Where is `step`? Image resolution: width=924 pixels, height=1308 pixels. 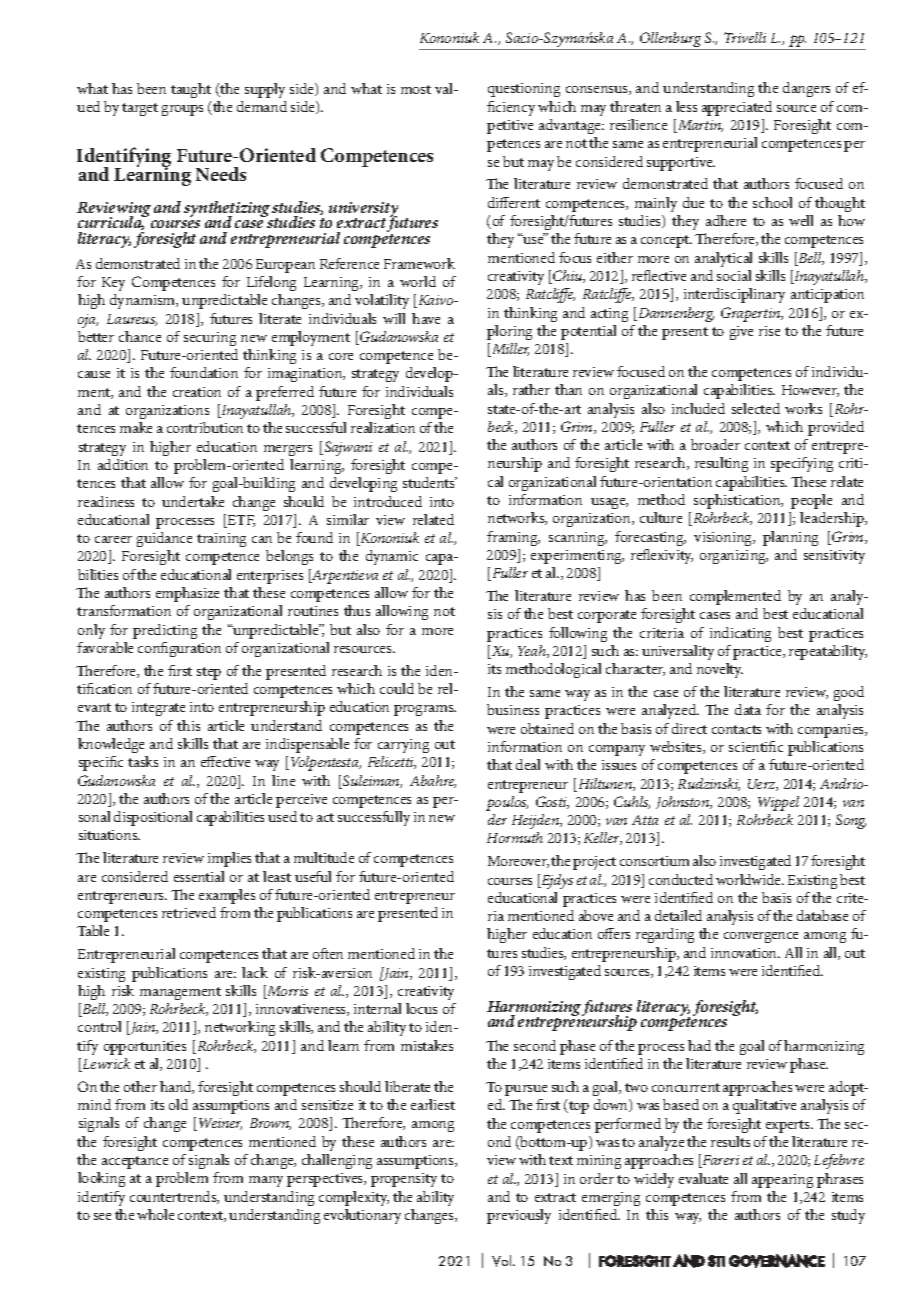 step is located at coordinates (209, 673).
